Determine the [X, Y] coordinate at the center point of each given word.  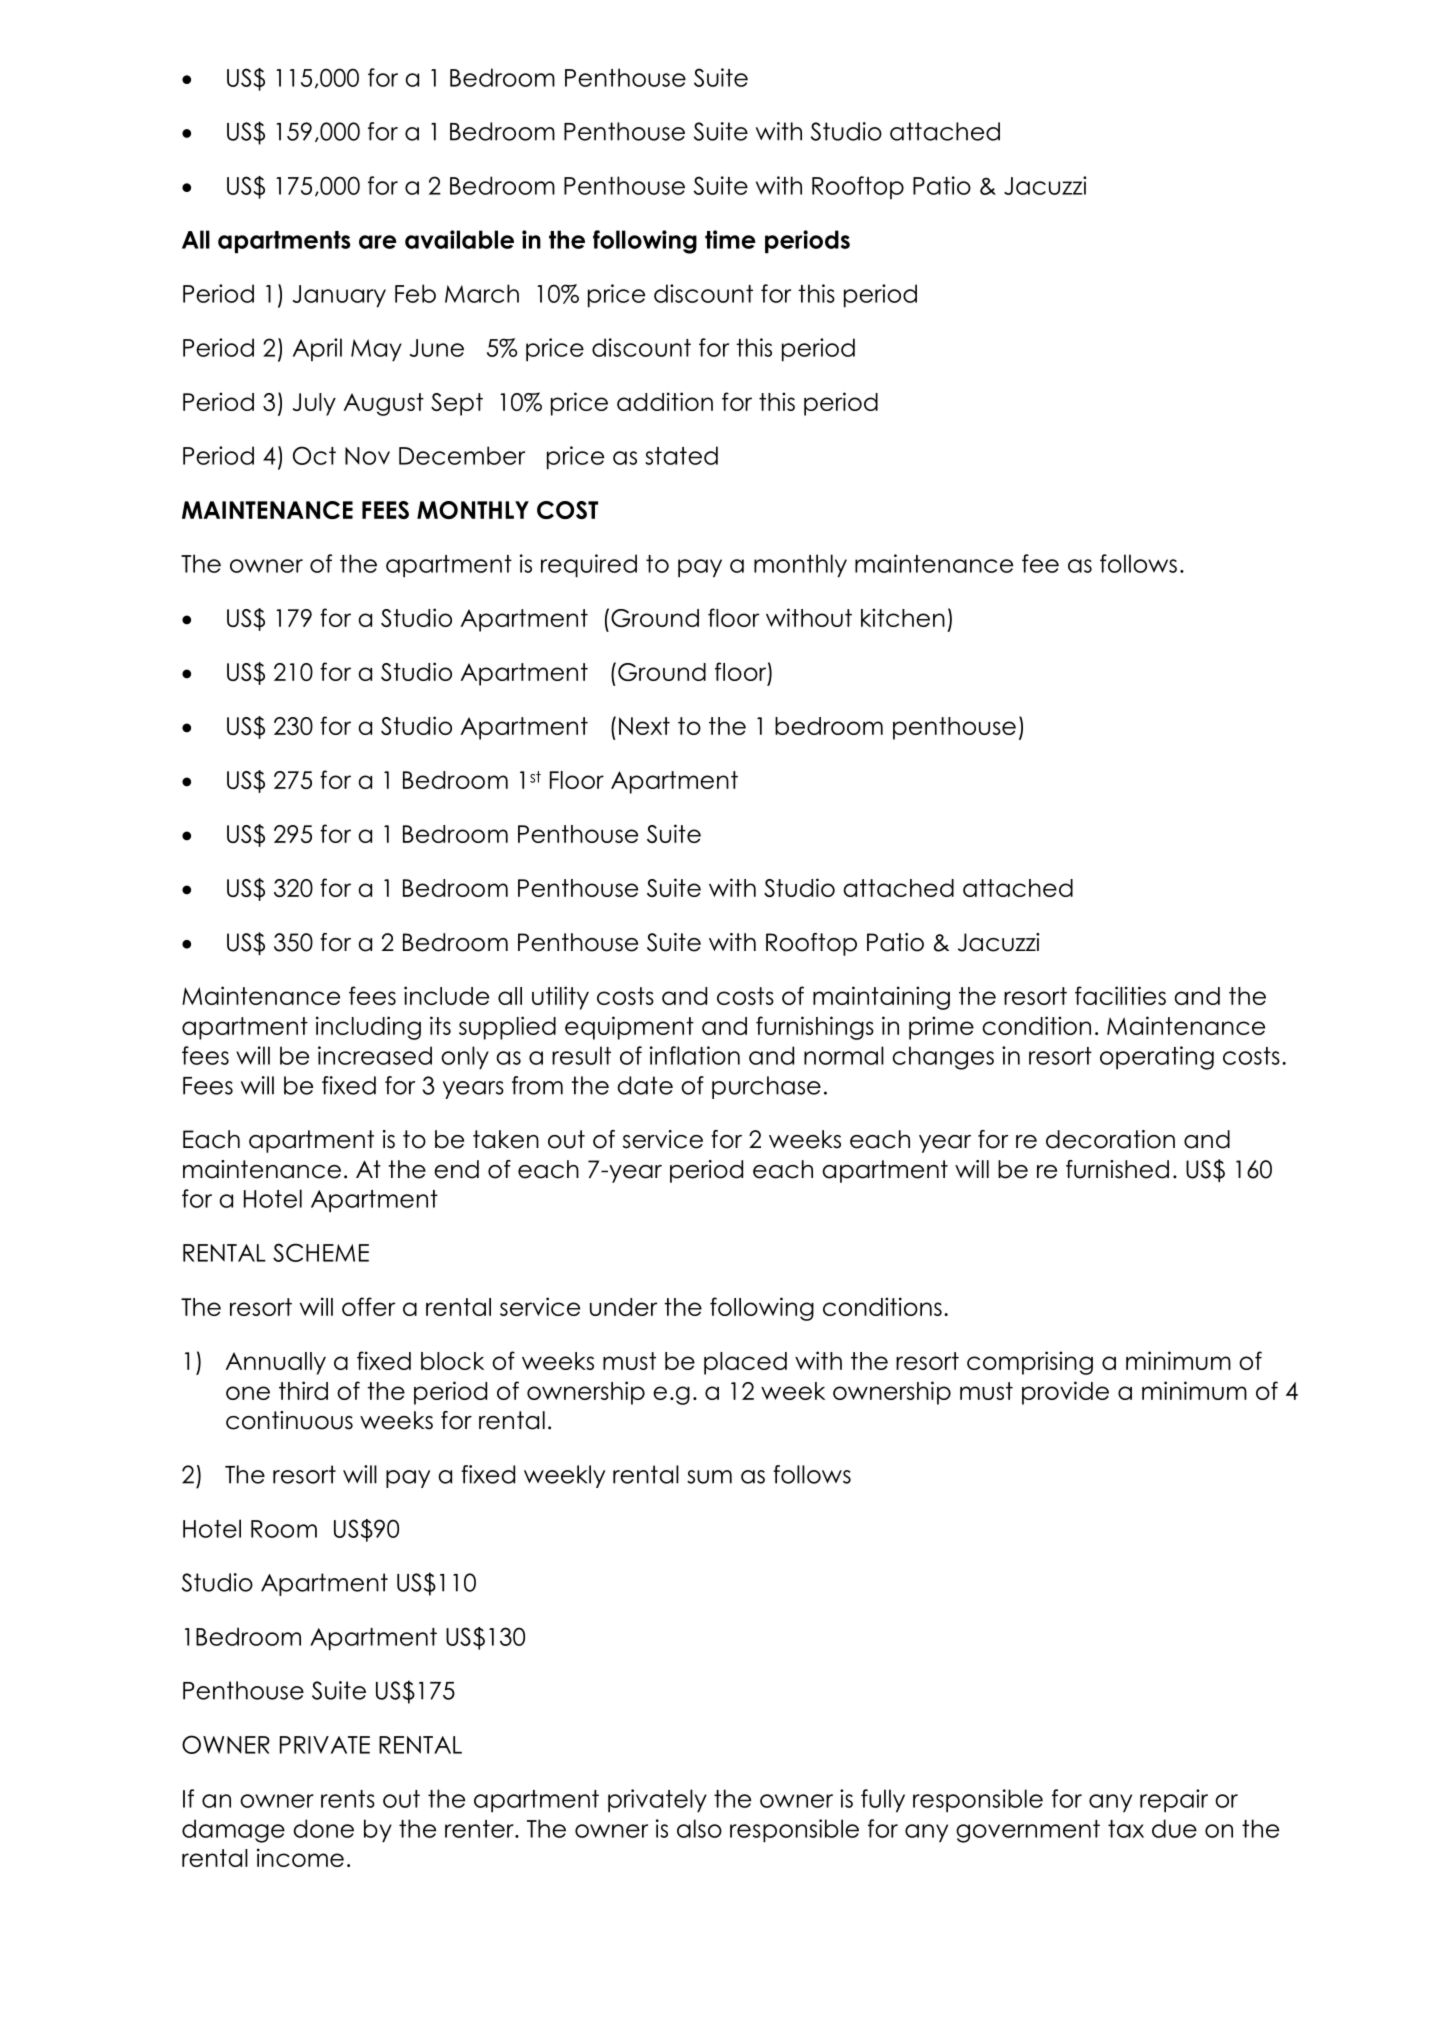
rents [348, 1799]
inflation [695, 1055]
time [730, 239]
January [339, 296]
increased [375, 1055]
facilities [1120, 995]
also [699, 1828]
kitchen [903, 617]
